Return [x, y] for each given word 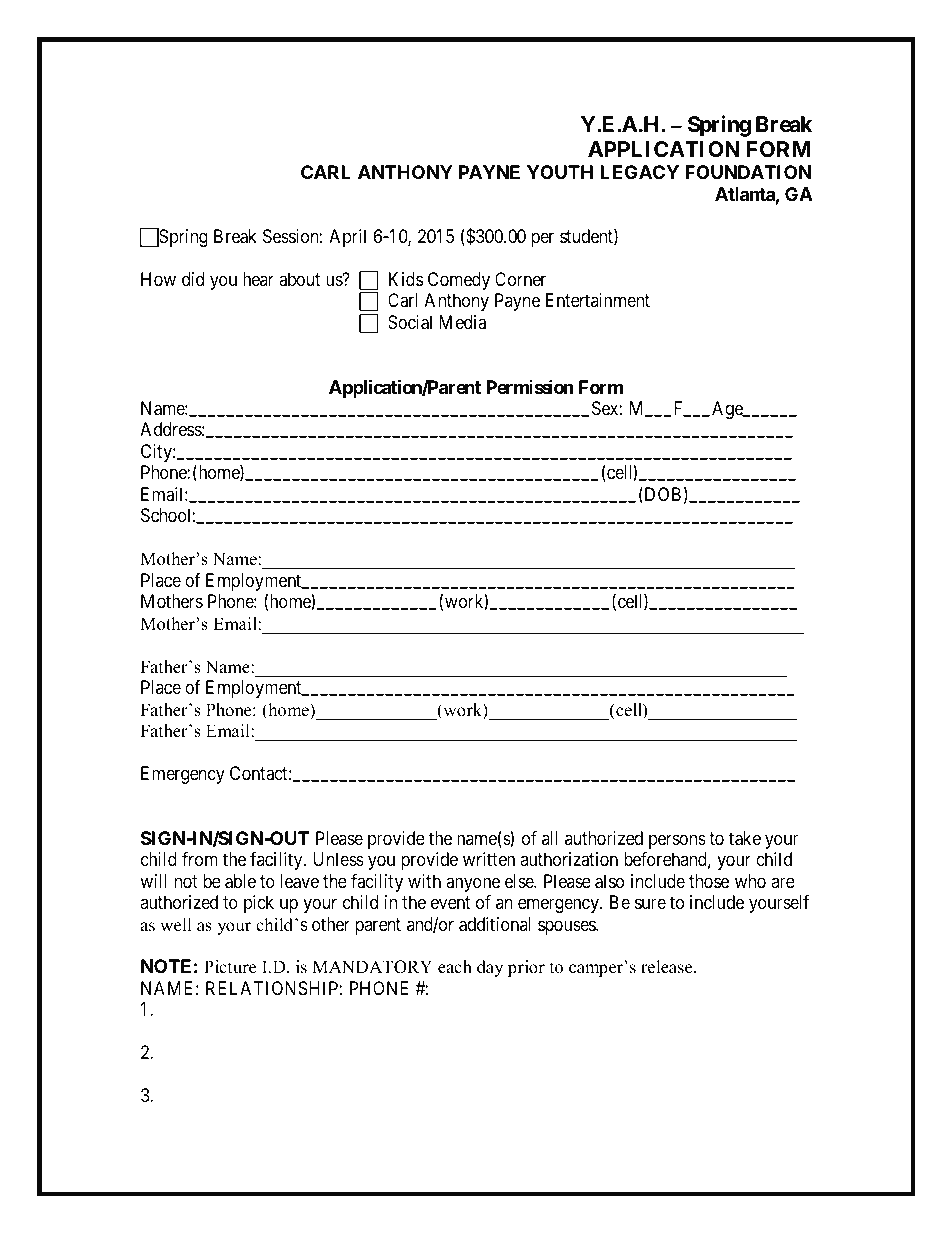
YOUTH [560, 172]
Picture [230, 967]
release [668, 967]
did [193, 279]
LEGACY [639, 172]
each [455, 967]
